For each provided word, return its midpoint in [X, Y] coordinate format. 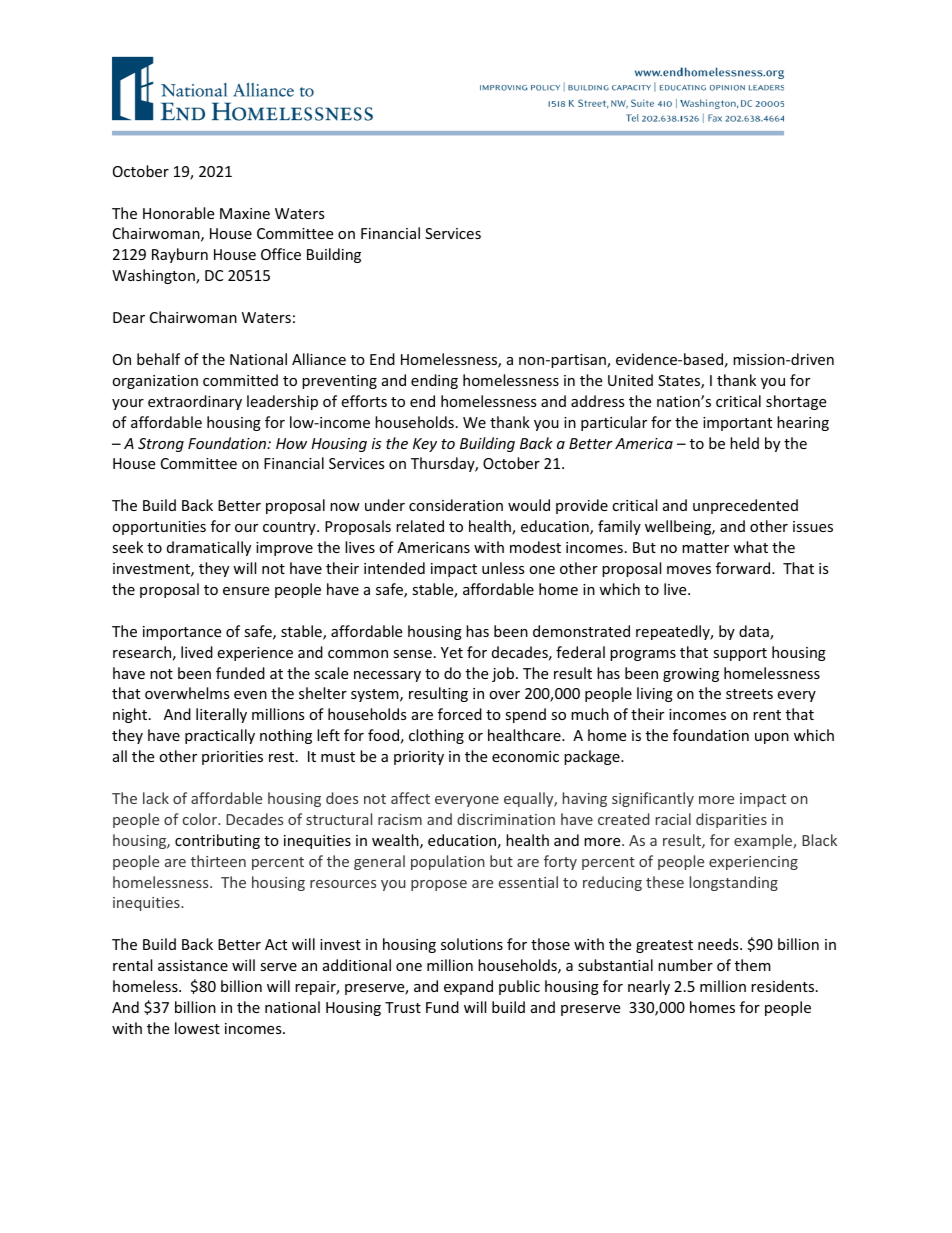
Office [281, 254]
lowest [197, 1028]
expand [468, 987]
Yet [452, 652]
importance [182, 633]
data [755, 632]
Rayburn [180, 255]
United [630, 380]
